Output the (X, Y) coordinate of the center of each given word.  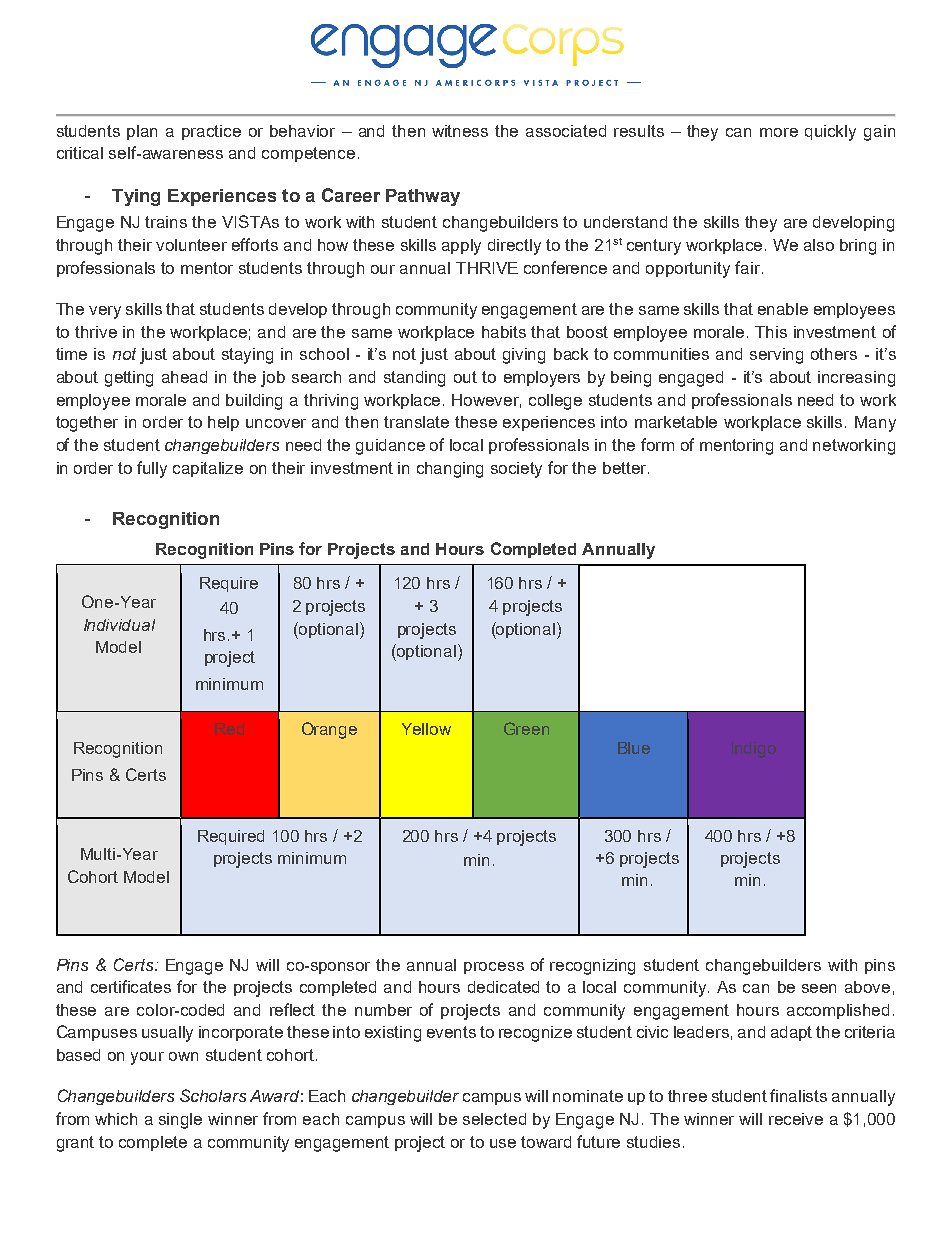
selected (494, 1119)
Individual (119, 625)
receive (796, 1119)
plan (142, 132)
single (180, 1121)
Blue (634, 748)
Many (875, 424)
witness (460, 131)
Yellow (426, 729)
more (779, 132)
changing (450, 470)
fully (152, 469)
